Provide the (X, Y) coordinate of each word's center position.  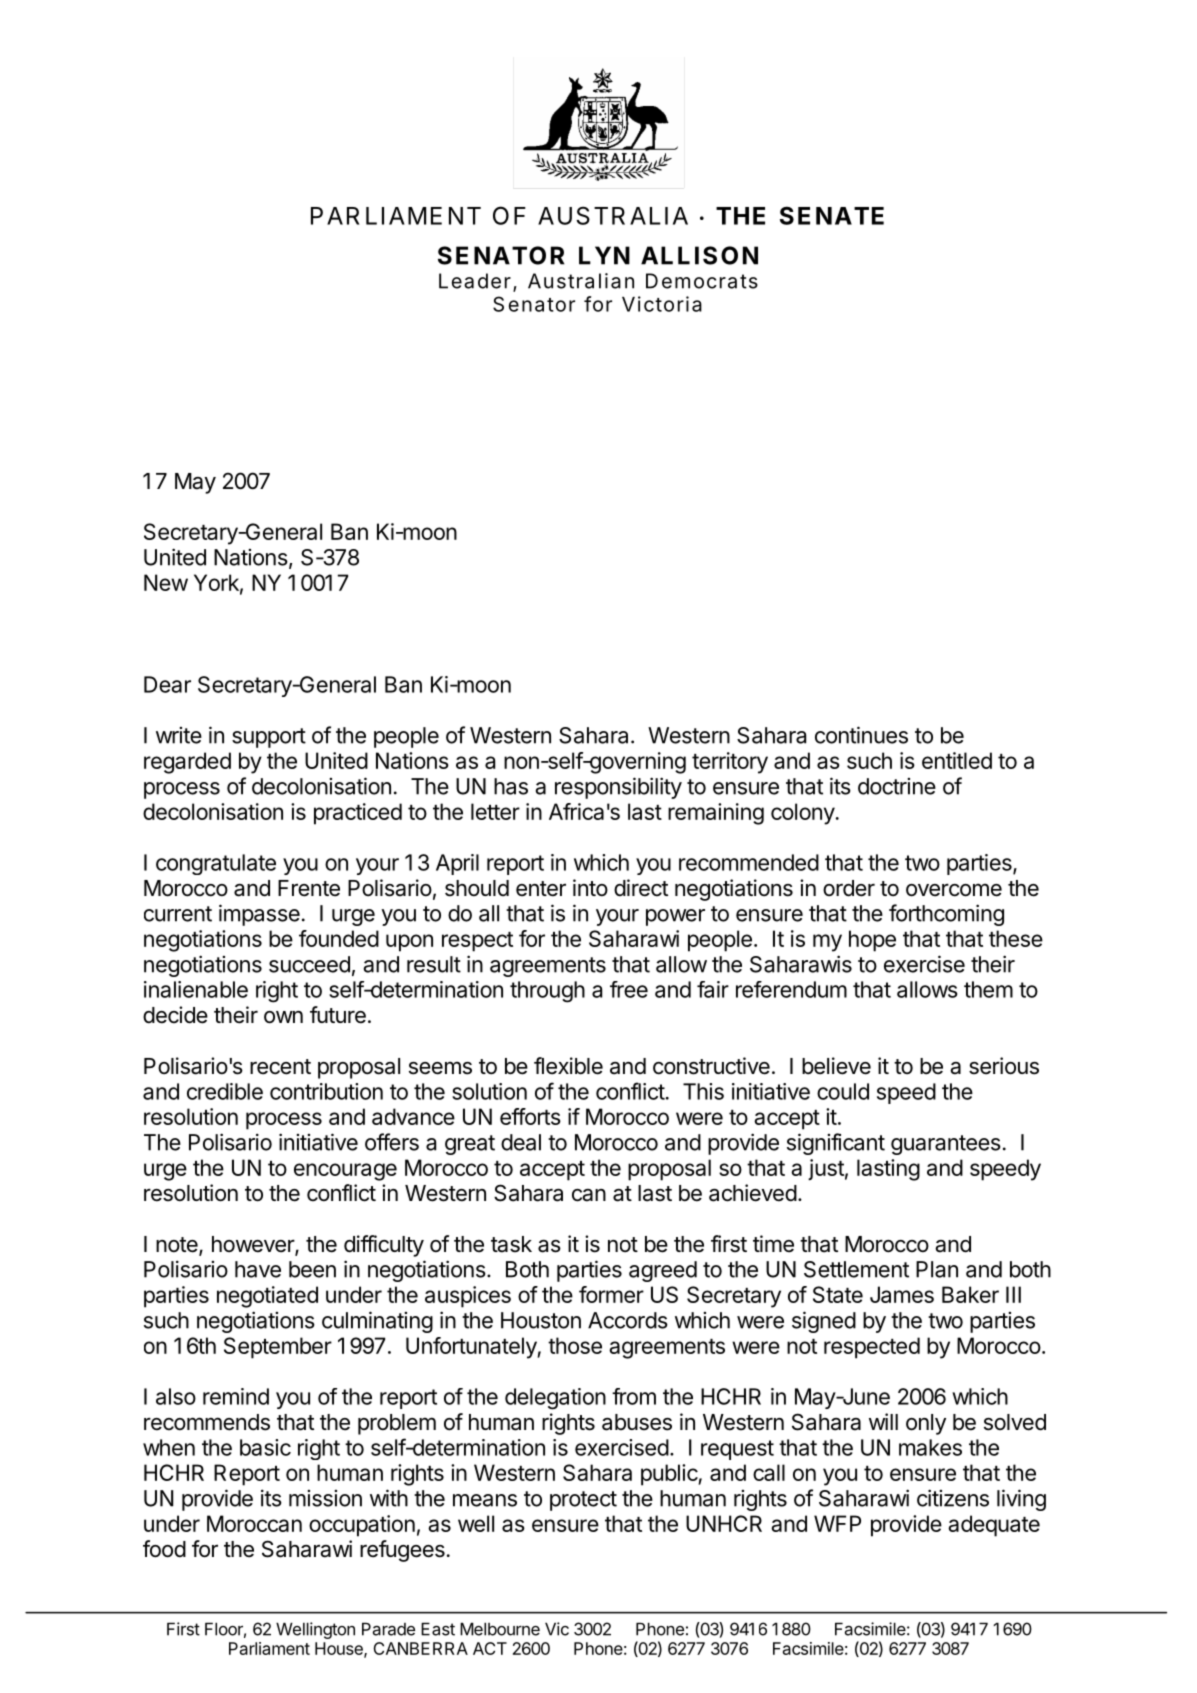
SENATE (832, 215)
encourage (345, 1172)
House (340, 1649)
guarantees (946, 1145)
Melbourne (500, 1629)
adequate (994, 1526)
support (269, 738)
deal (521, 1142)
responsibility (618, 788)
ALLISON (699, 255)
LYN (604, 255)
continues (861, 735)
